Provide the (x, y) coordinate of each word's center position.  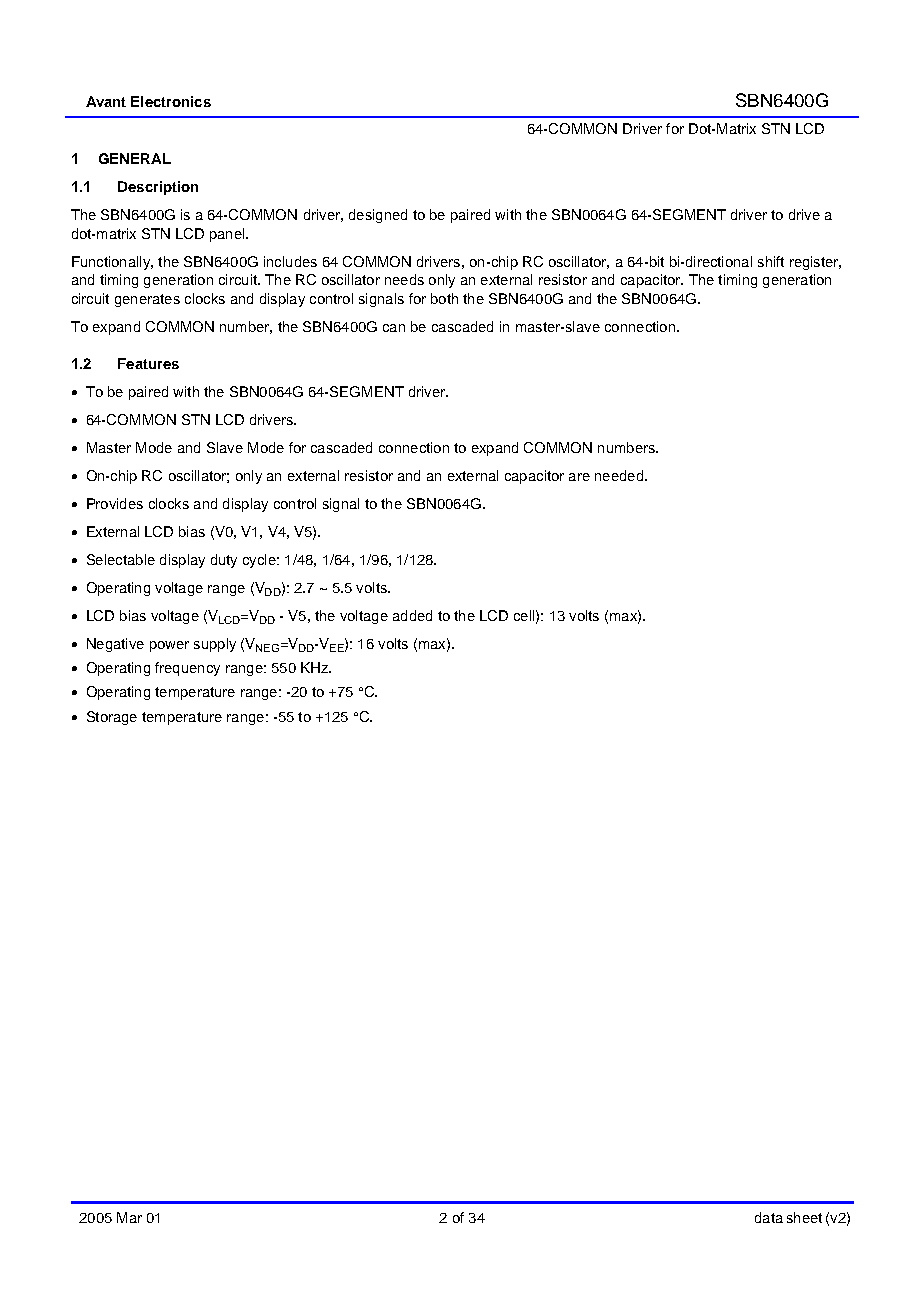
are (579, 477)
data (769, 1217)
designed (378, 216)
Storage (112, 718)
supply (215, 645)
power (169, 646)
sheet (804, 1217)
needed (619, 475)
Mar (129, 1217)
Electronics (171, 101)
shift (771, 261)
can (394, 328)
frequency (187, 669)
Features (148, 363)
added (412, 615)
